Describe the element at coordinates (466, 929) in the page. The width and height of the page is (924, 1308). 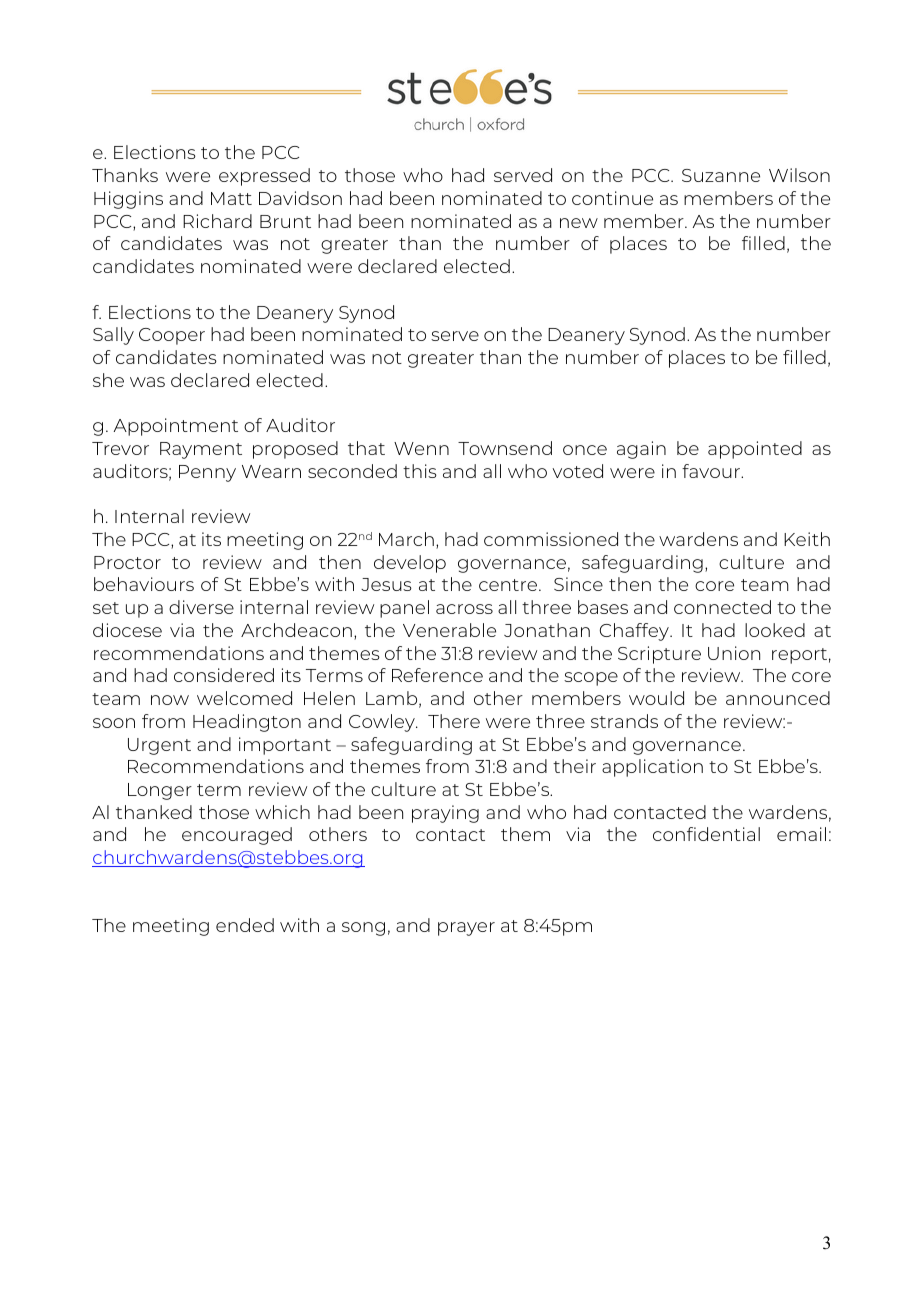
I see `prayer` at that location.
